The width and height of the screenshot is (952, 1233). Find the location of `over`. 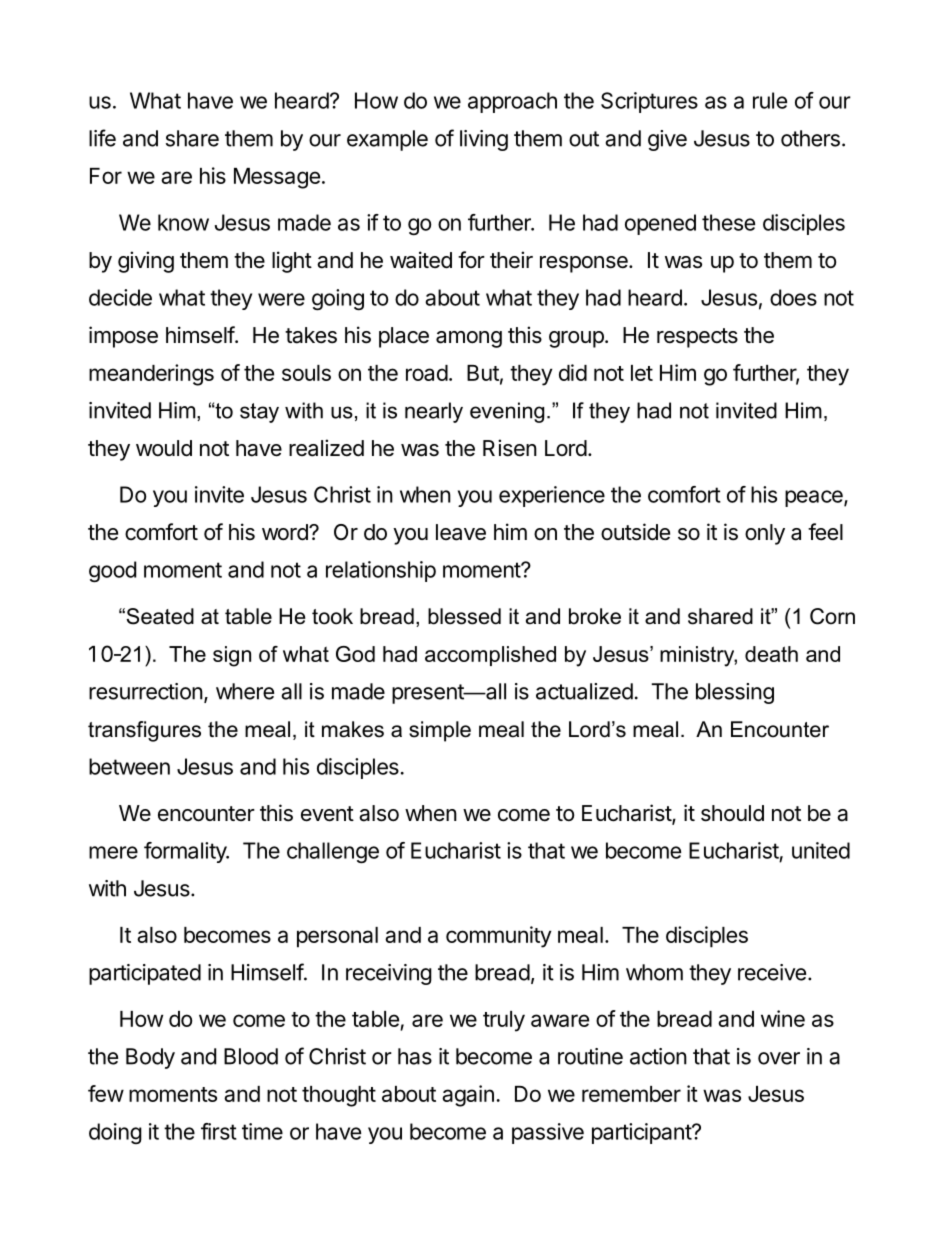

over is located at coordinates (779, 1058).
